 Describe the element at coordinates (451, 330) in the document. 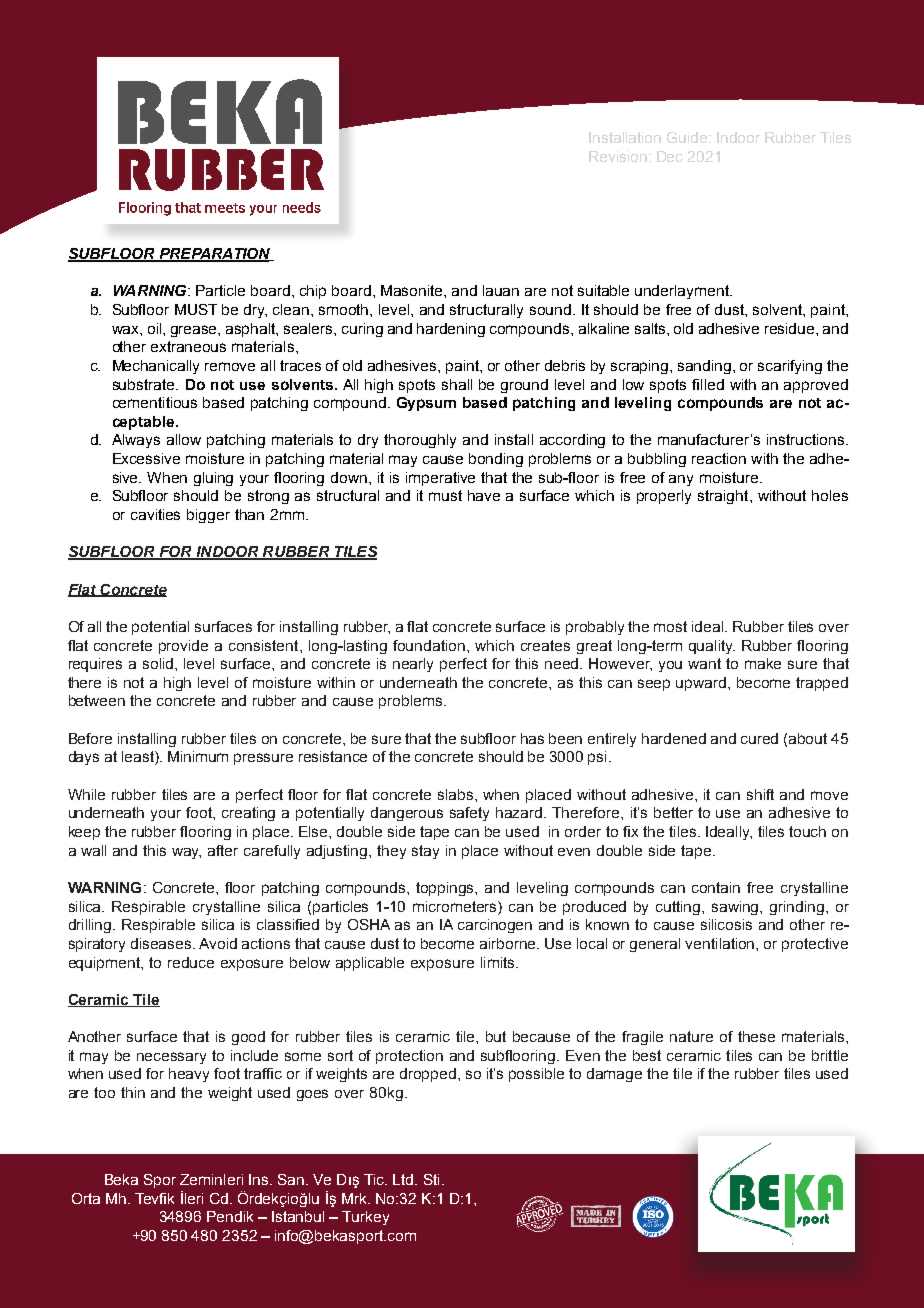

I see `hardening` at that location.
